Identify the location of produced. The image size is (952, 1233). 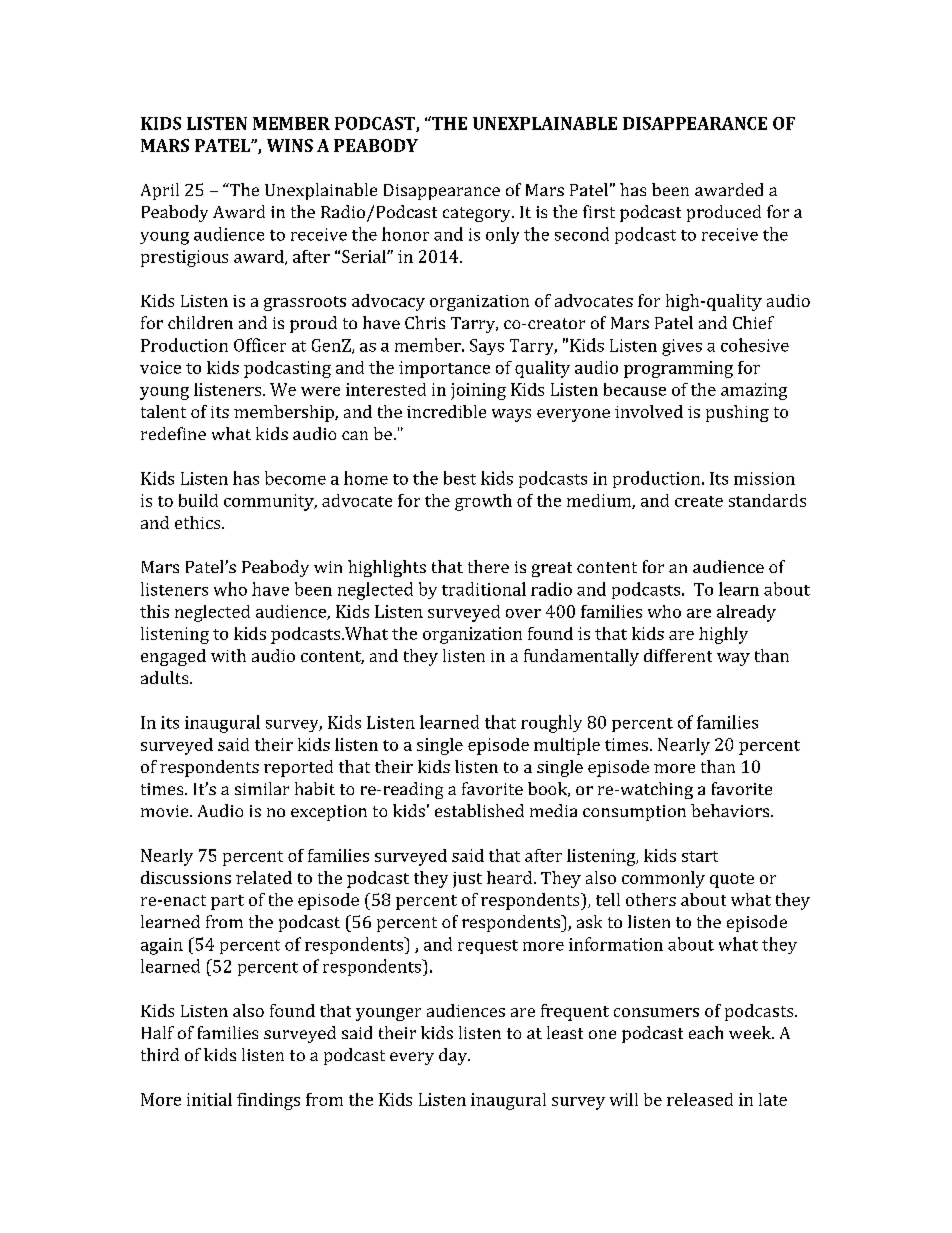
(724, 213).
